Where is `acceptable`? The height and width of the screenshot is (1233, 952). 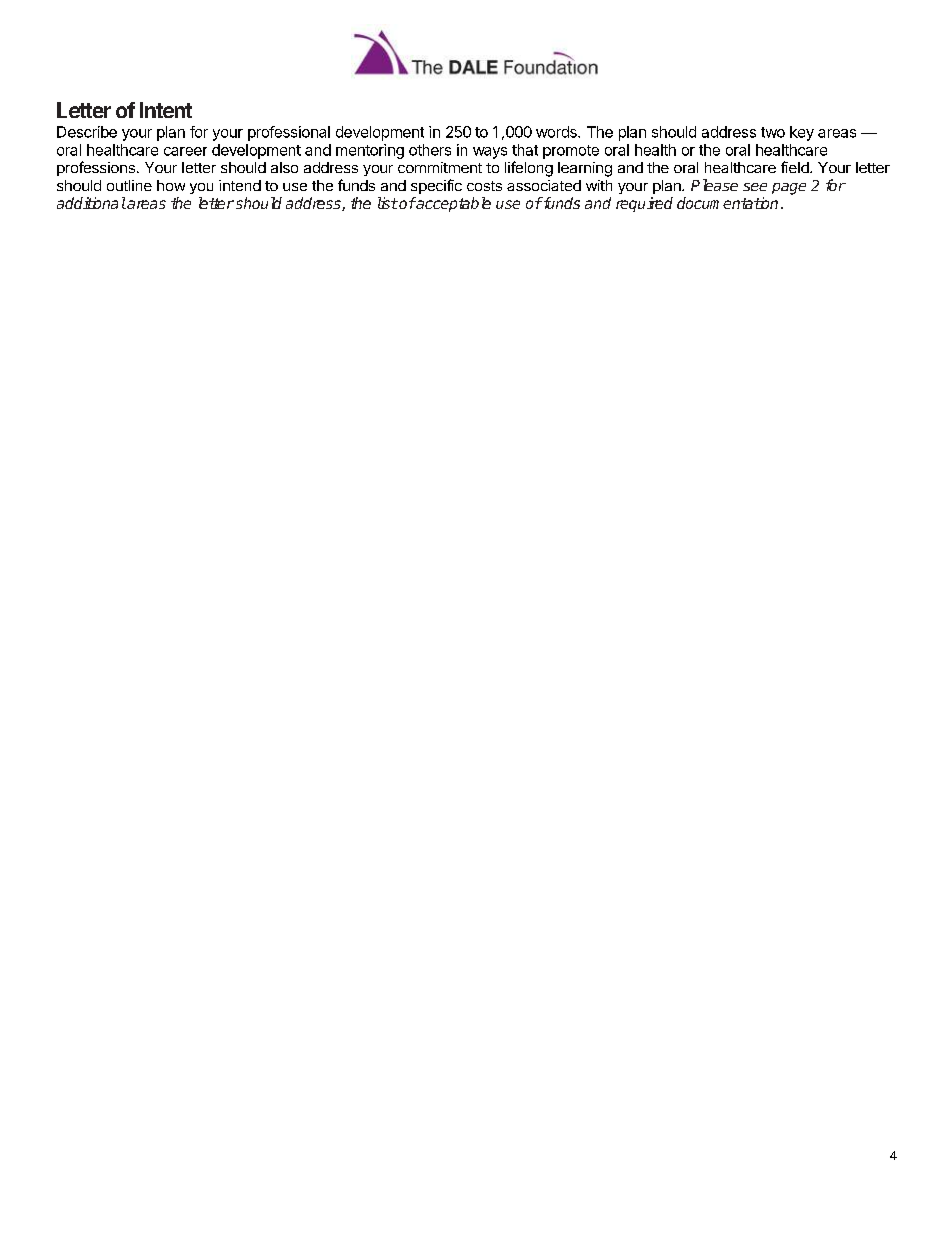 acceptable is located at coordinates (453, 204).
